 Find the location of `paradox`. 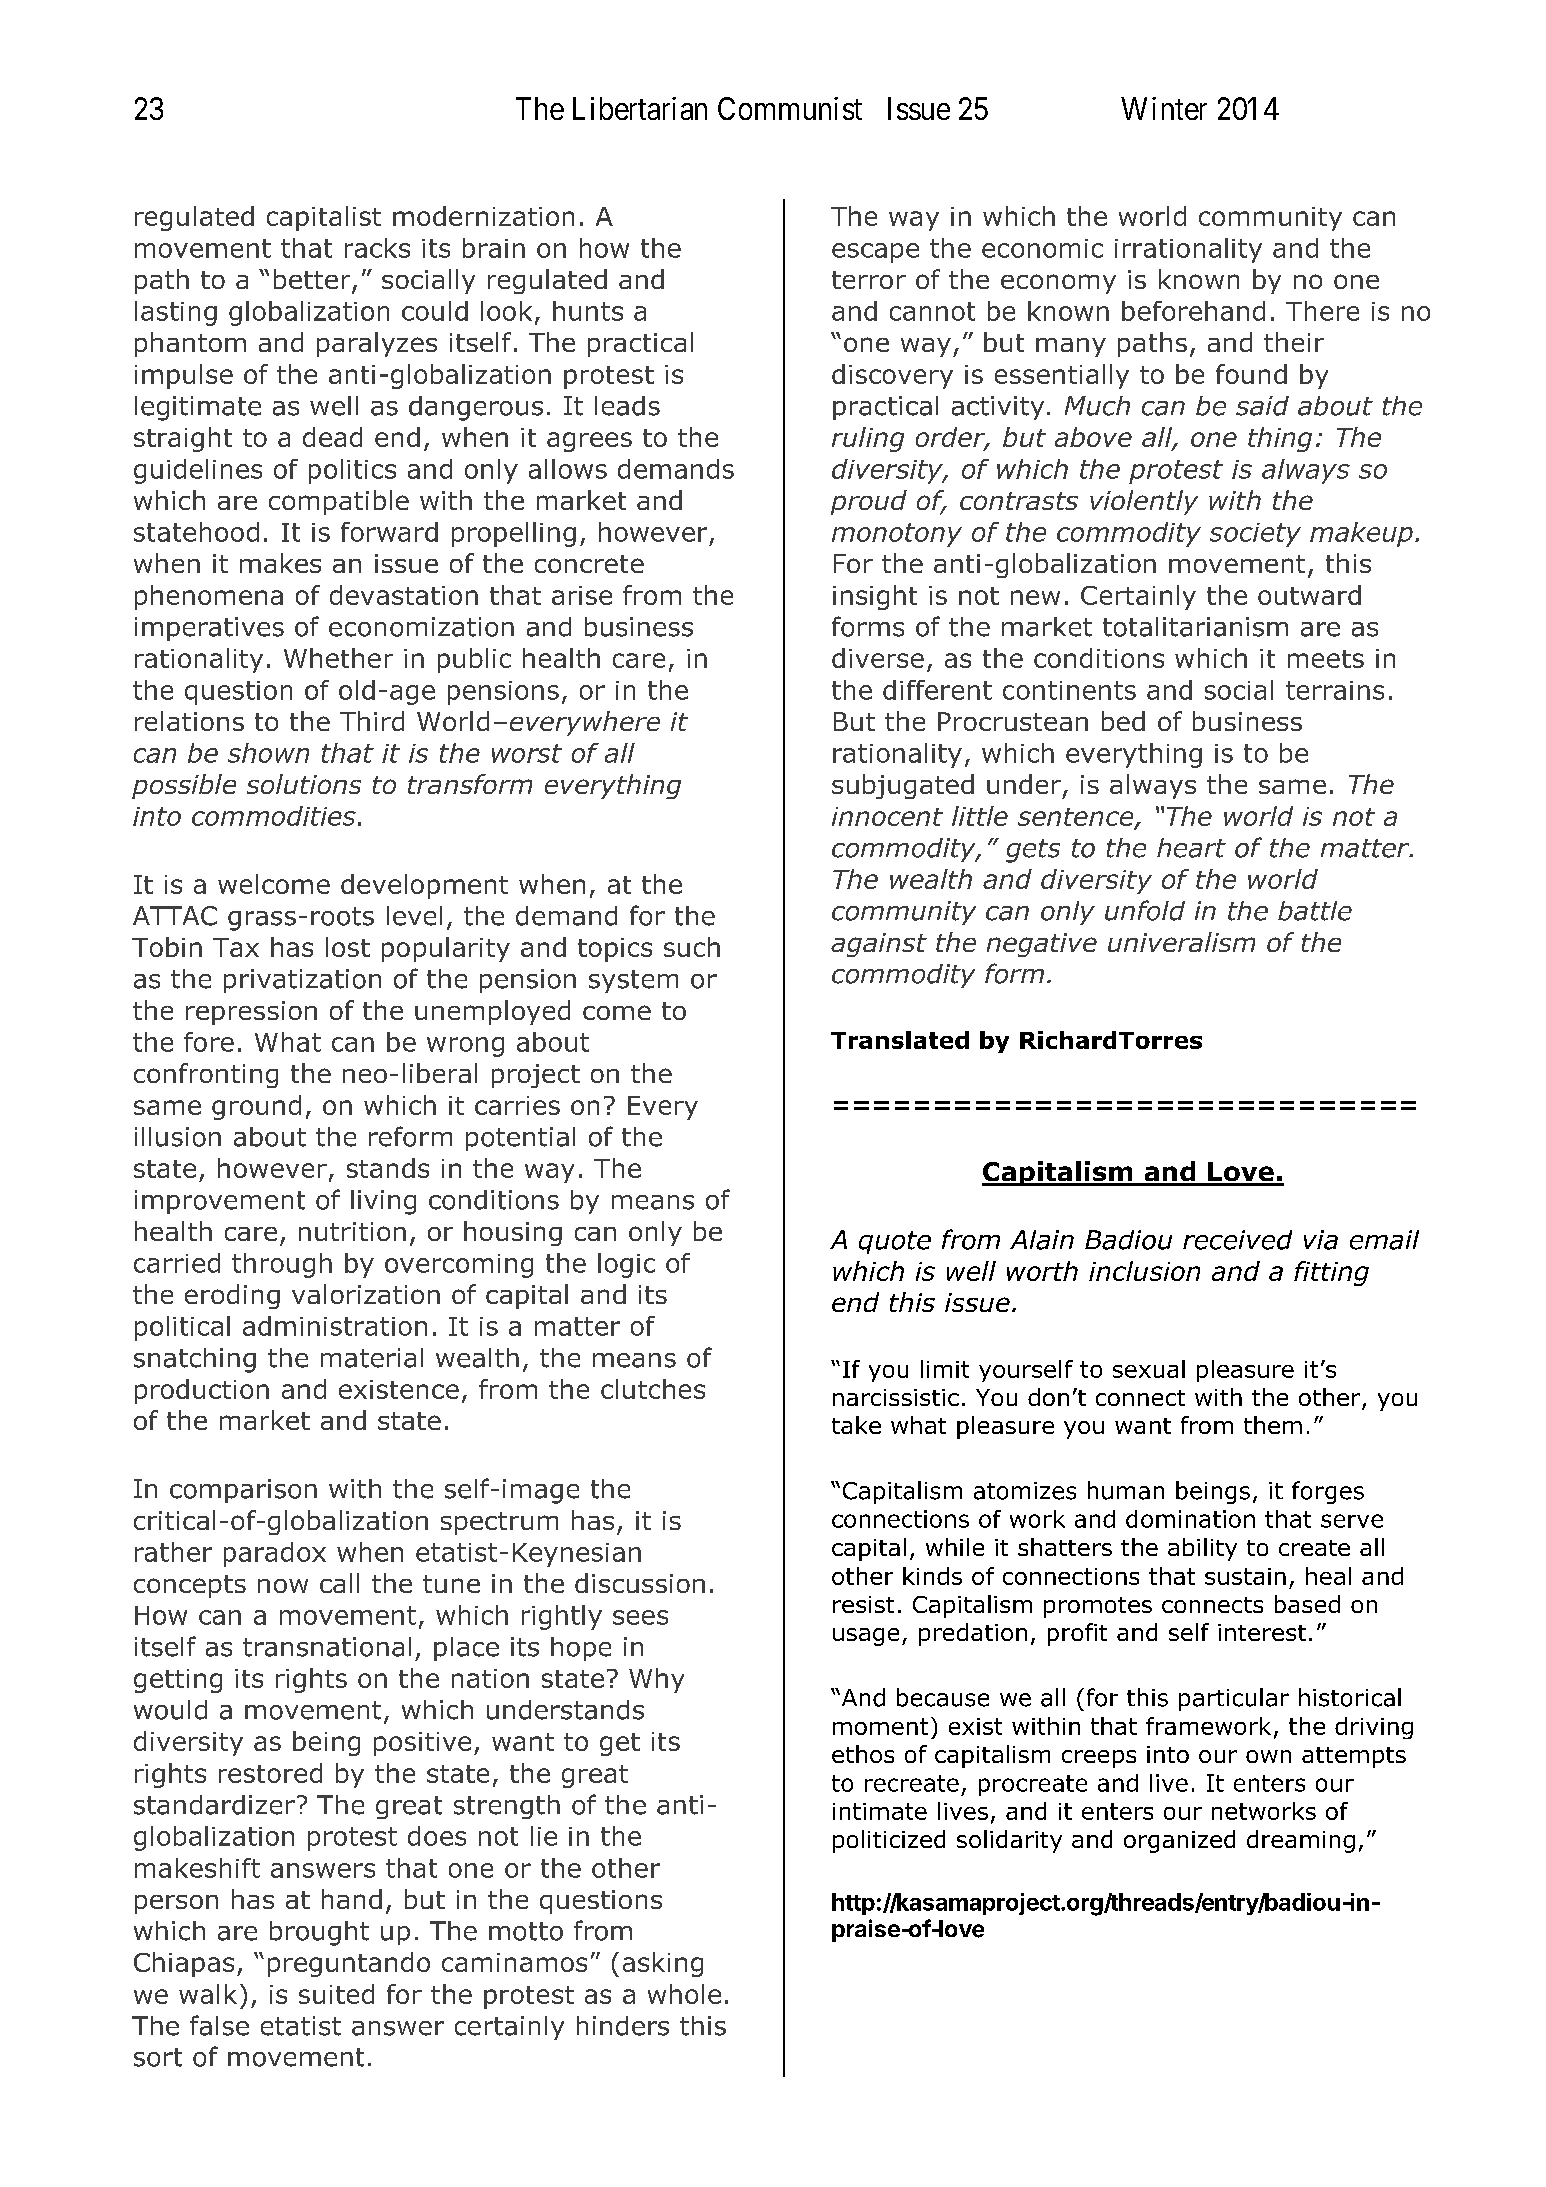

paradox is located at coordinates (275, 1554).
